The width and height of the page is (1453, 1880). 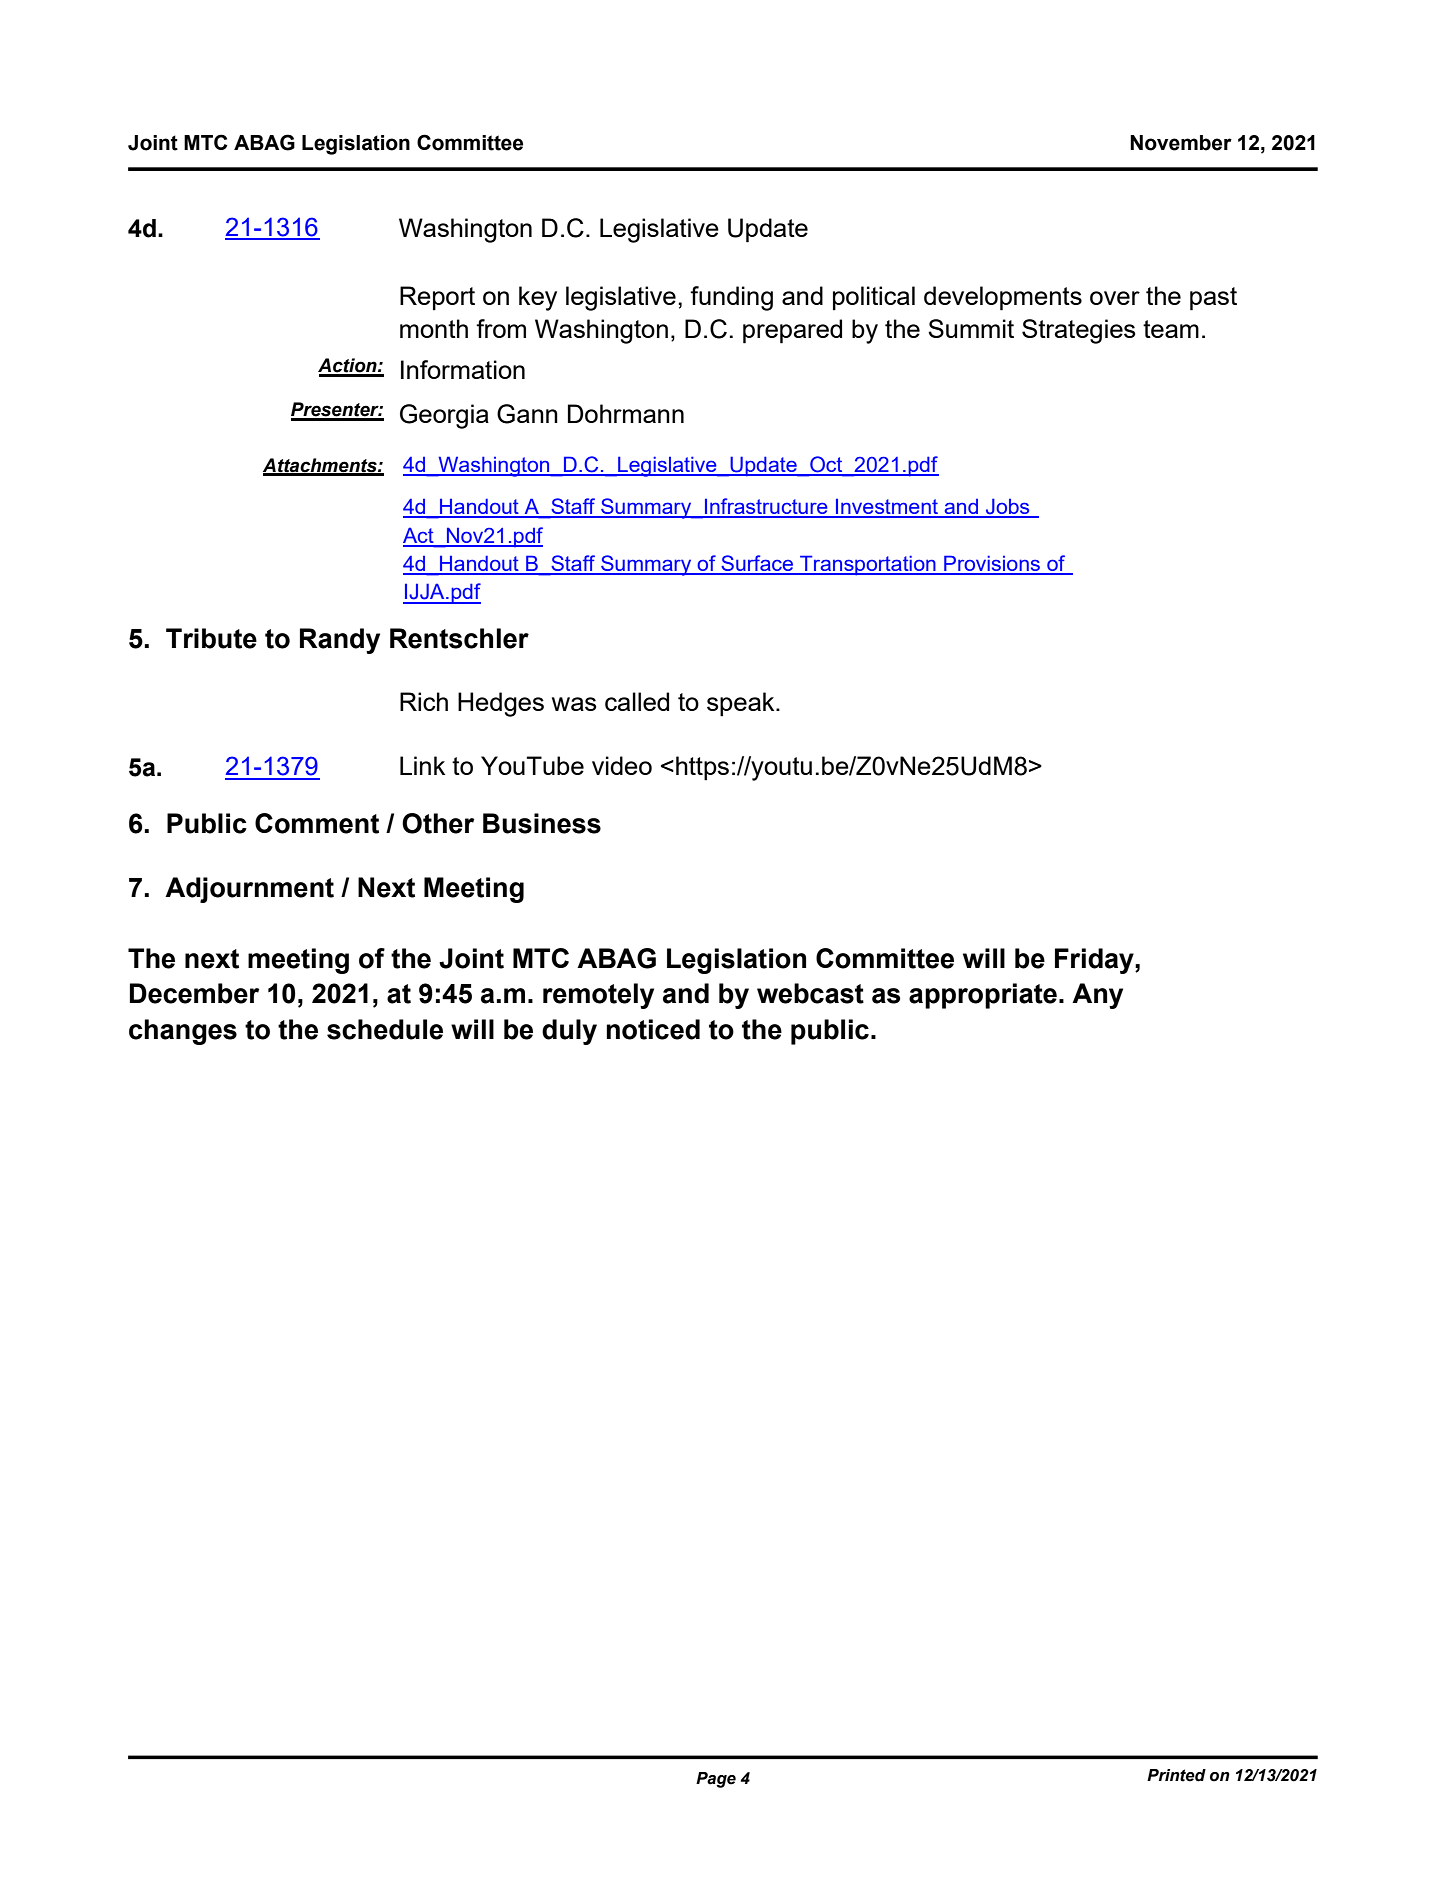 What do you see at coordinates (249, 890) in the page?
I see `Adjournment` at bounding box center [249, 890].
